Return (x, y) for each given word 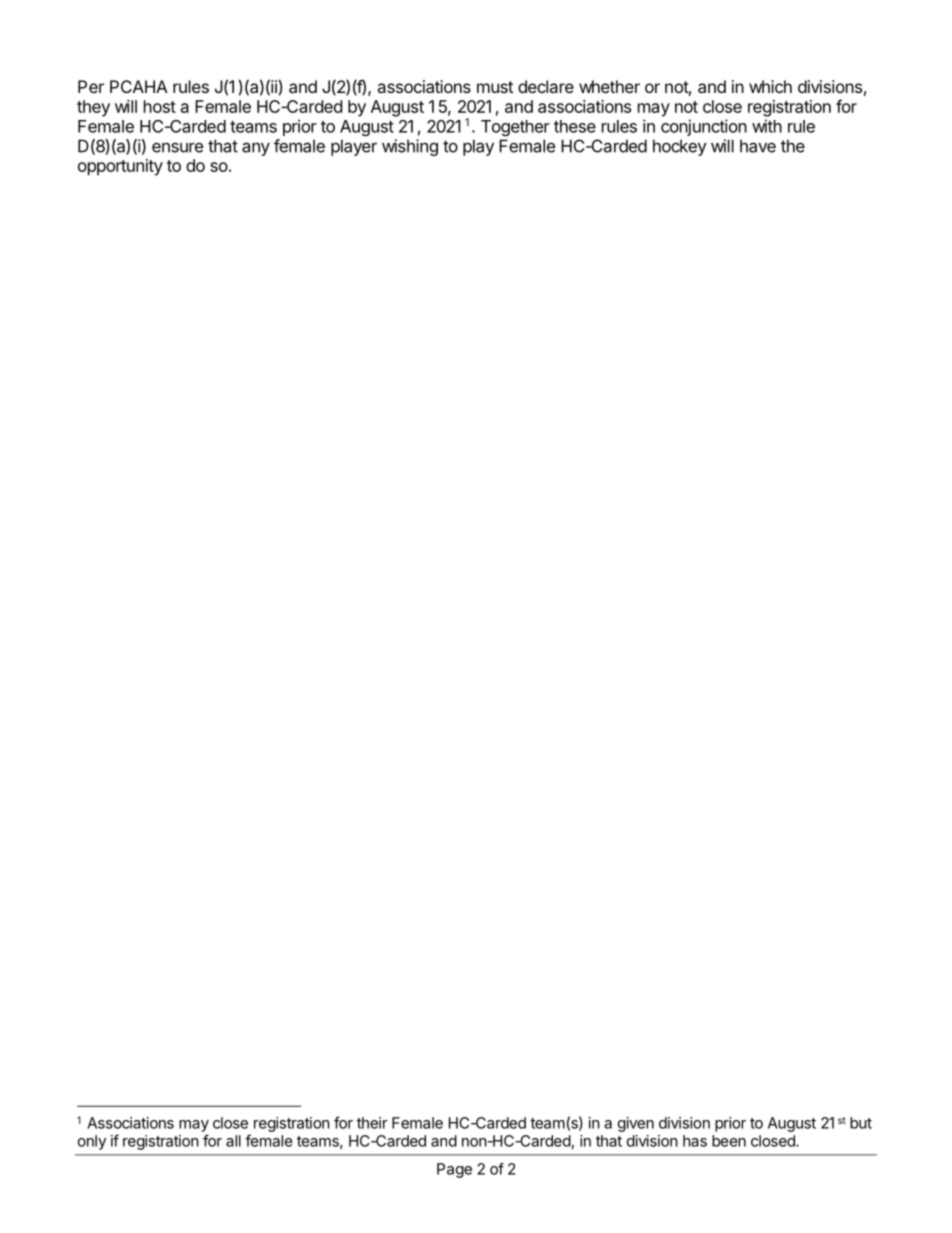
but (861, 1123)
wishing (410, 147)
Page (454, 1170)
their (372, 1123)
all (233, 1141)
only (92, 1142)
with (767, 126)
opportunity (120, 167)
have (758, 146)
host (160, 106)
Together (515, 128)
